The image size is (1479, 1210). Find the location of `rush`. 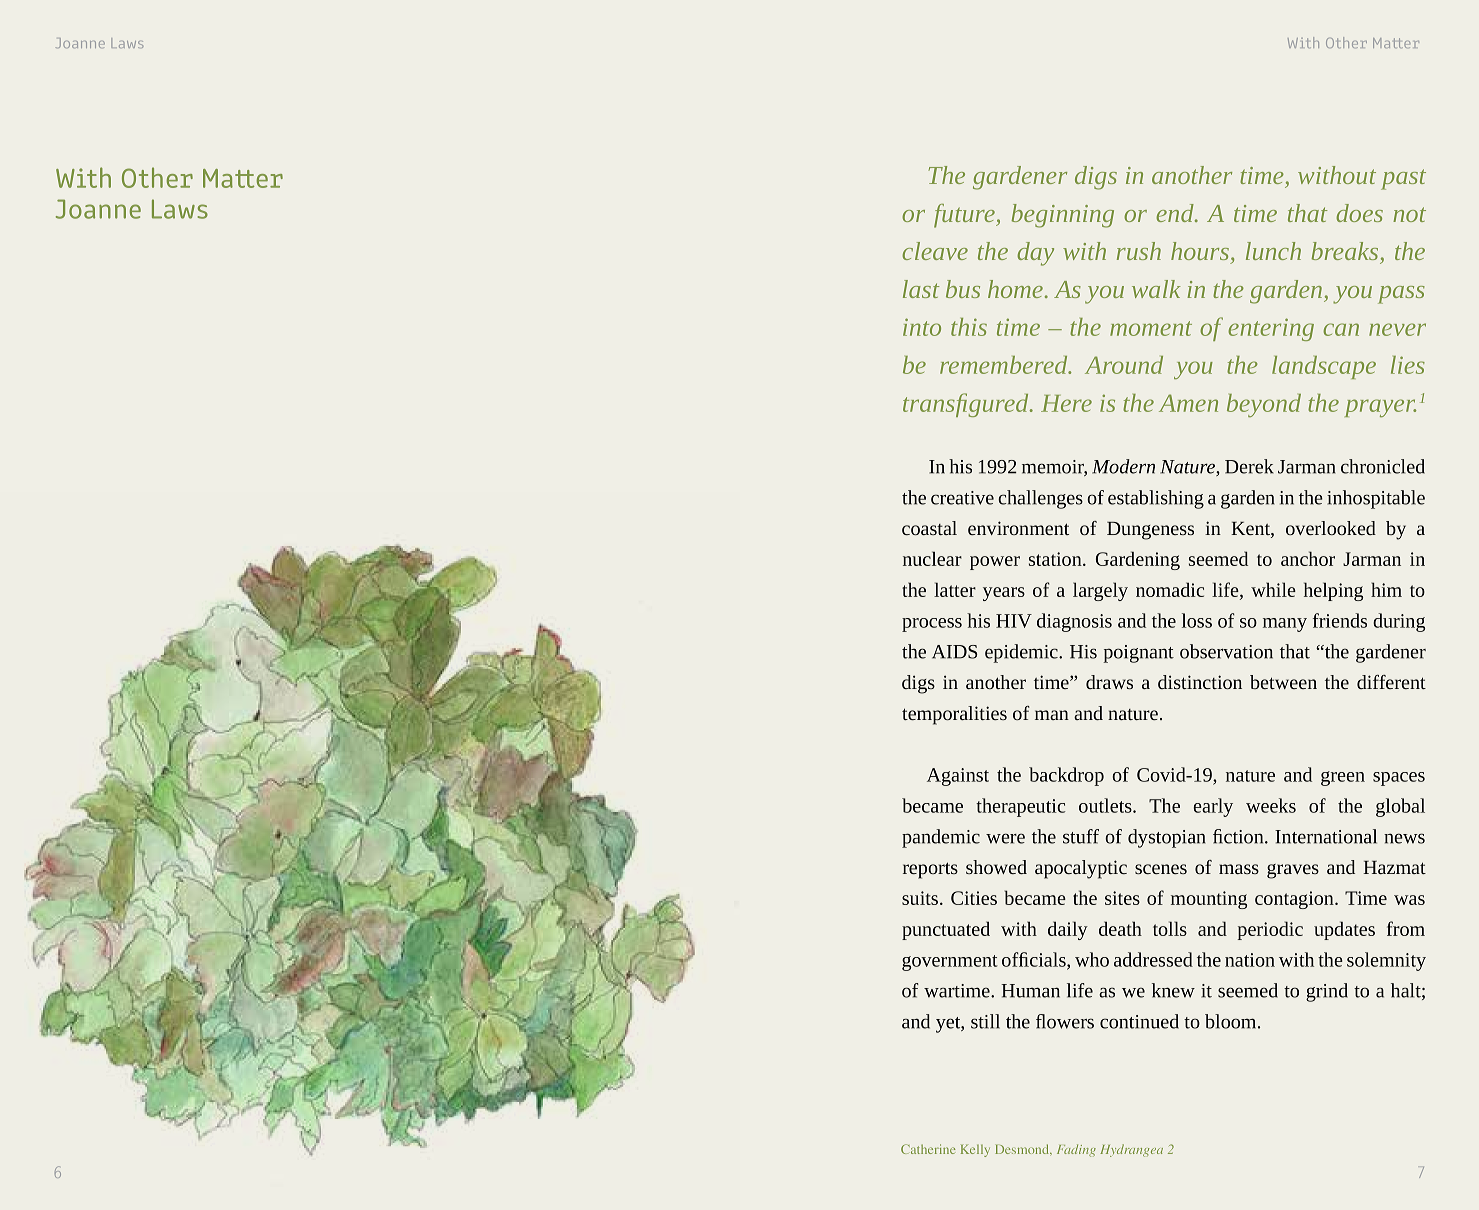

rush is located at coordinates (1139, 251).
